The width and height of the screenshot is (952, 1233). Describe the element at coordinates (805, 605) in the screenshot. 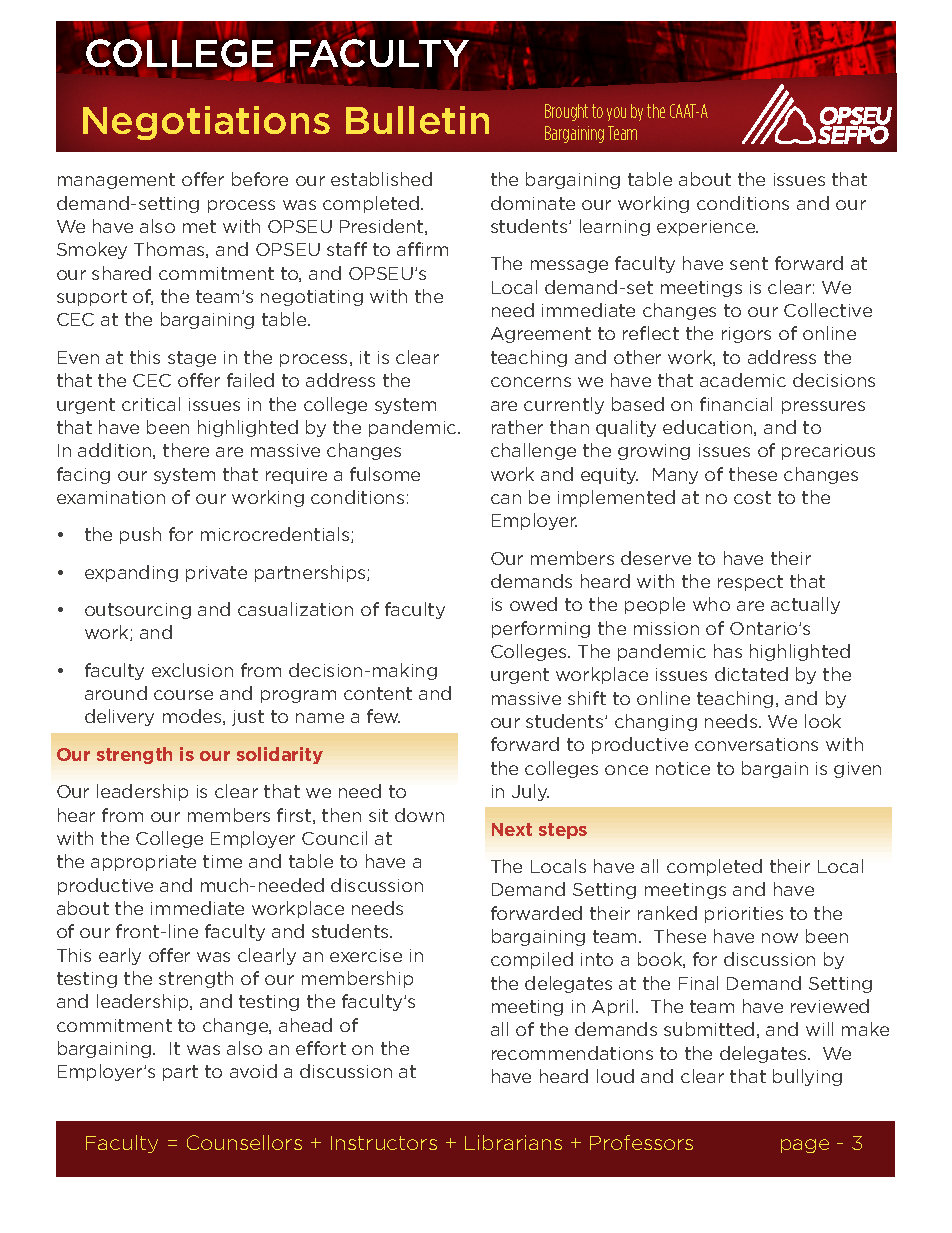

I see `actually` at that location.
